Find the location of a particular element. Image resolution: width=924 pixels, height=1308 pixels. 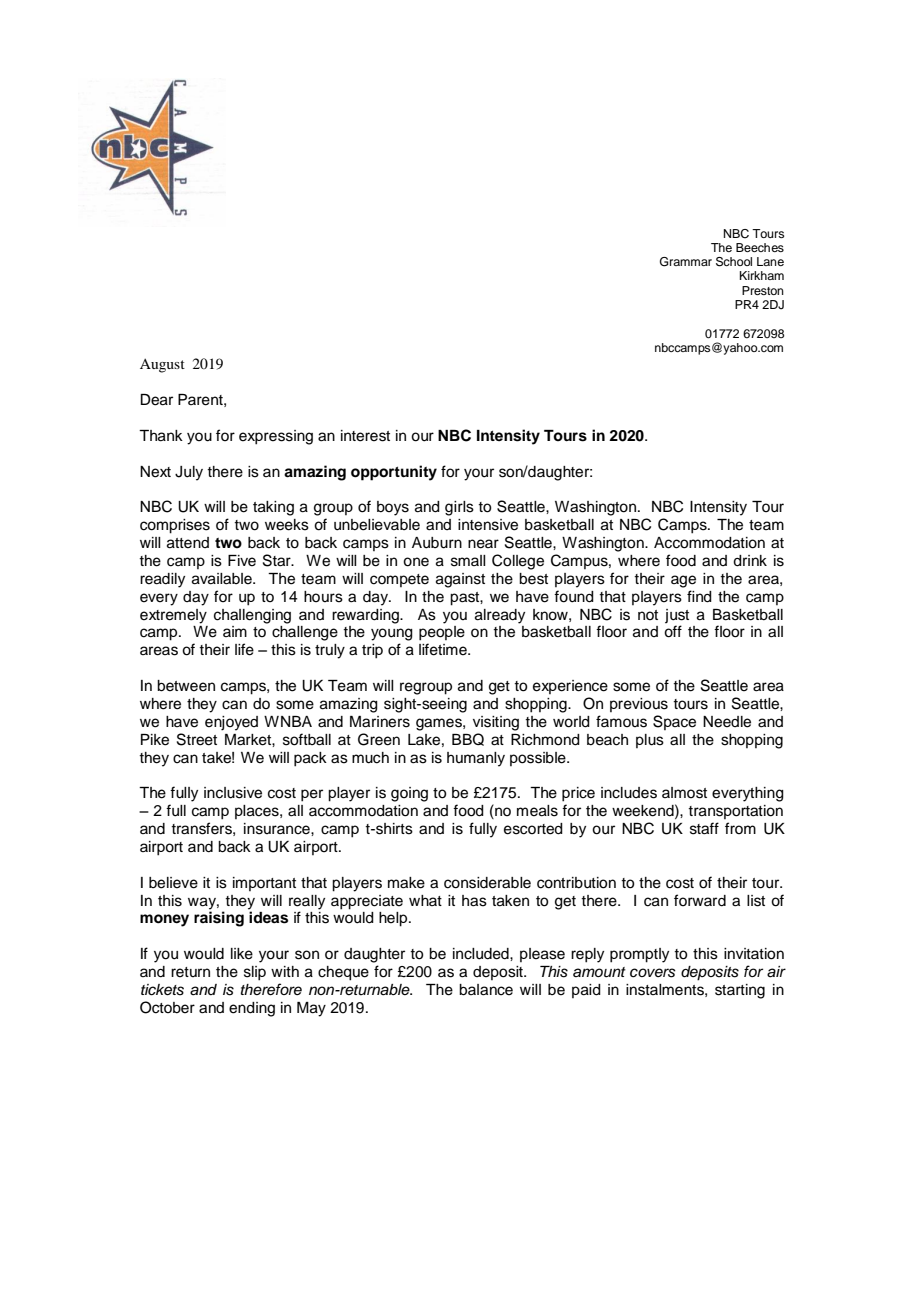

visiting is located at coordinates (496, 723).
